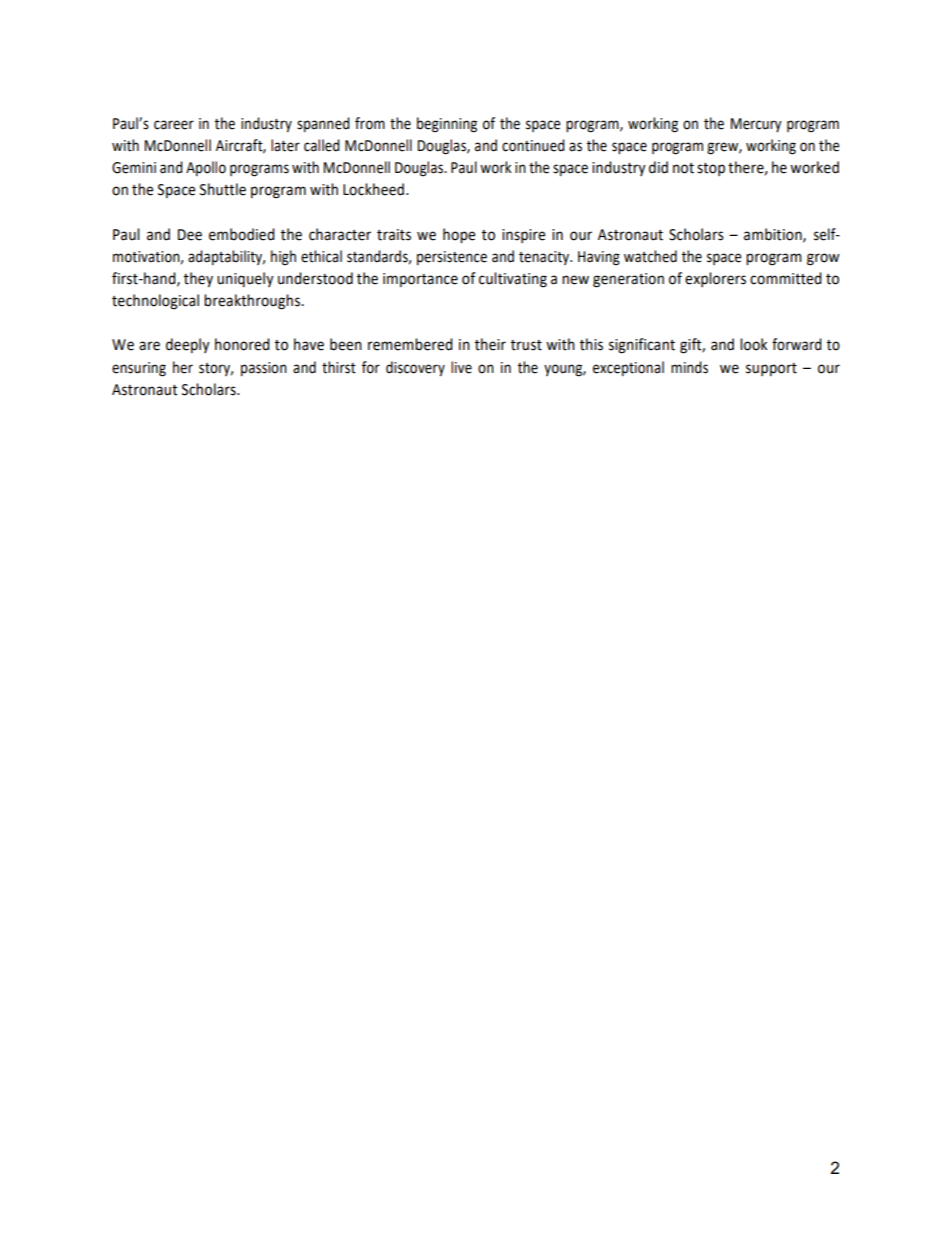  What do you see at coordinates (373, 189) in the screenshot?
I see `Lockheed` at bounding box center [373, 189].
